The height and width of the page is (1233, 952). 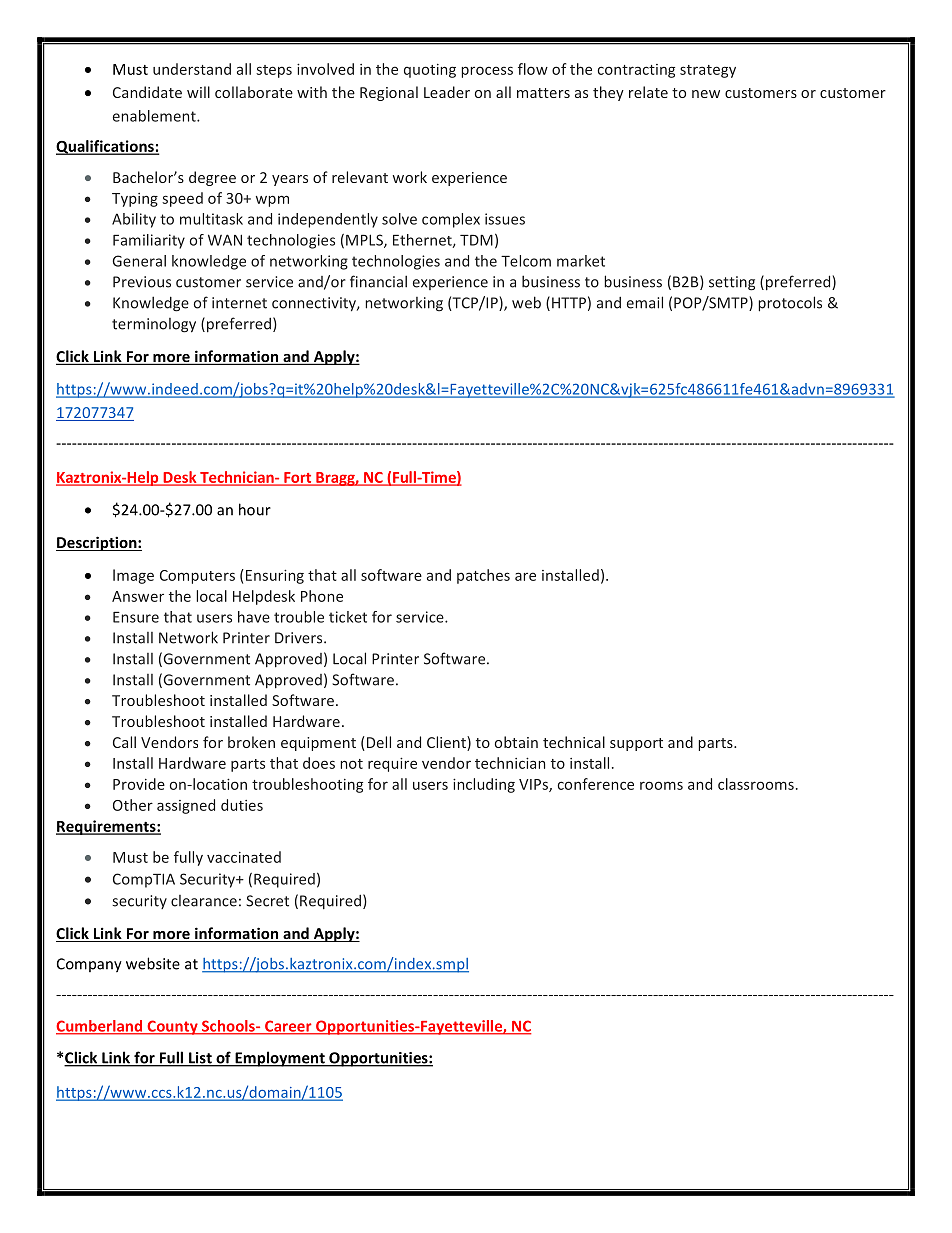 I want to click on Ensure, so click(x=136, y=617).
